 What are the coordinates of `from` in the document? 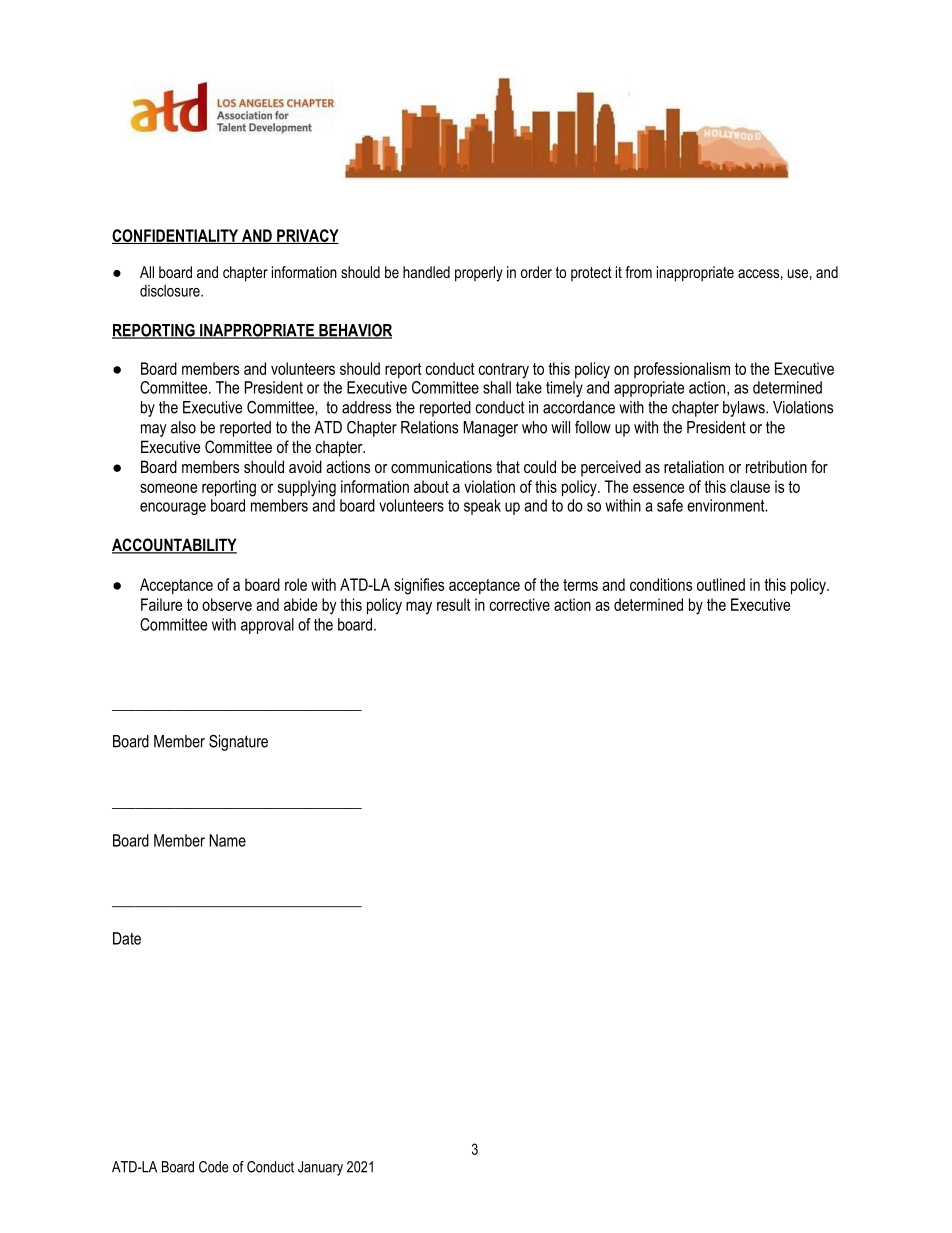 It's located at (638, 272).
